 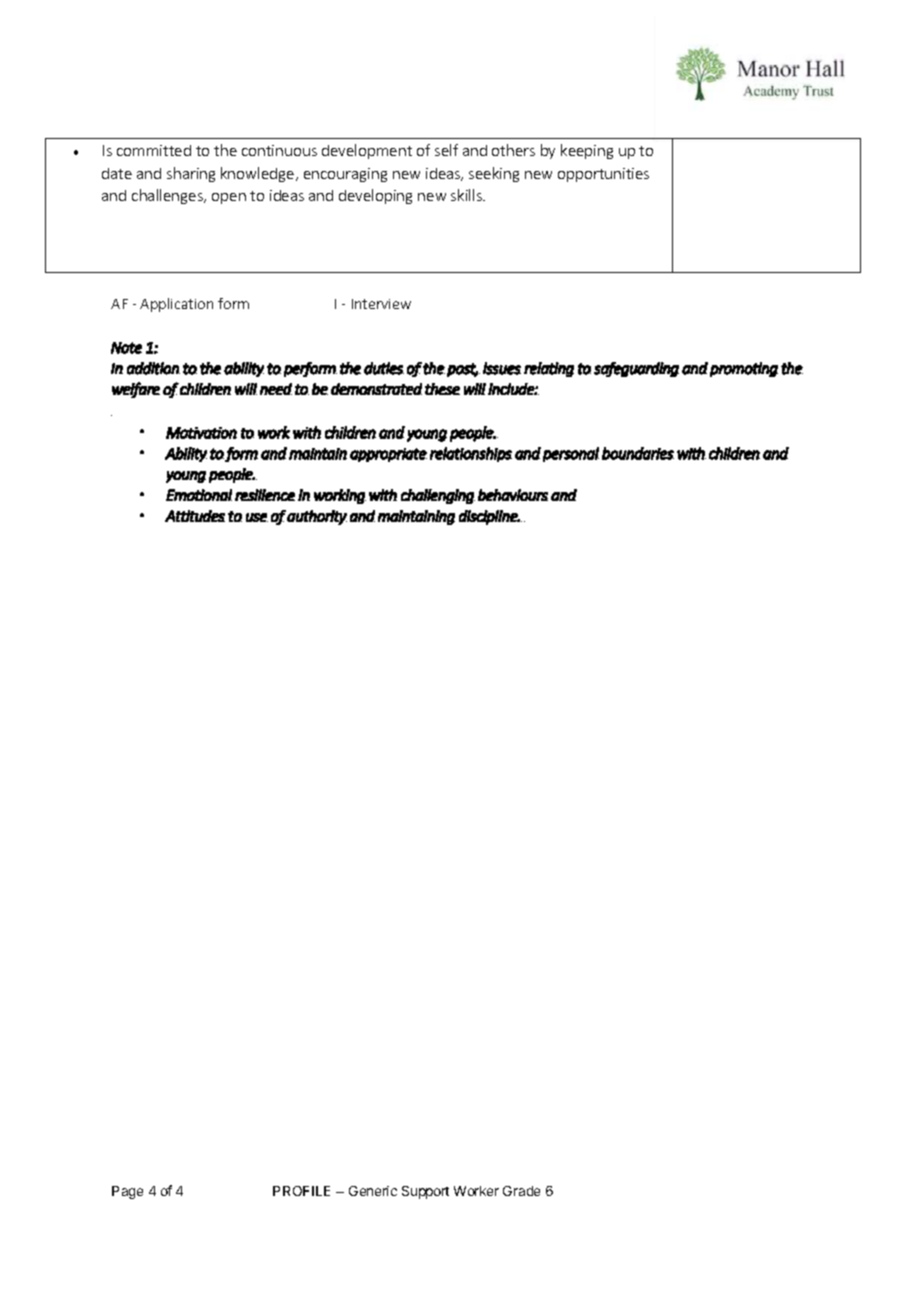 I want to click on skills, so click(x=467, y=195).
